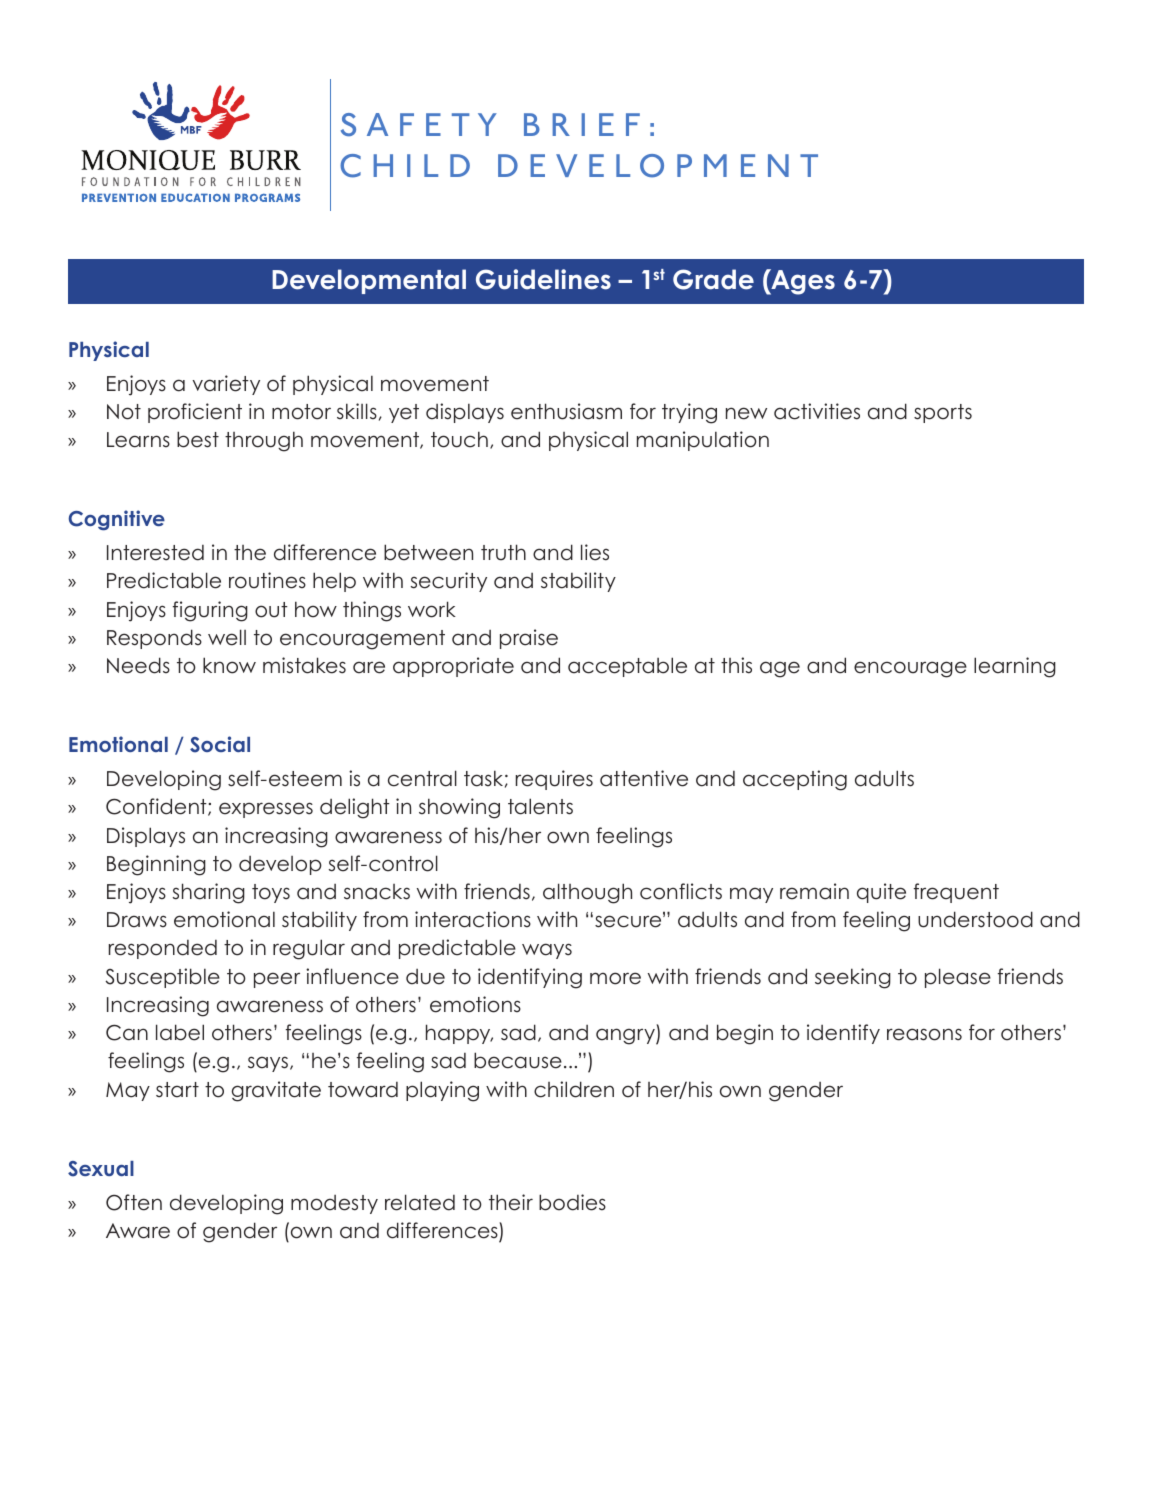 The width and height of the screenshot is (1152, 1491). Describe the element at coordinates (163, 949) in the screenshot. I see `responded` at that location.
